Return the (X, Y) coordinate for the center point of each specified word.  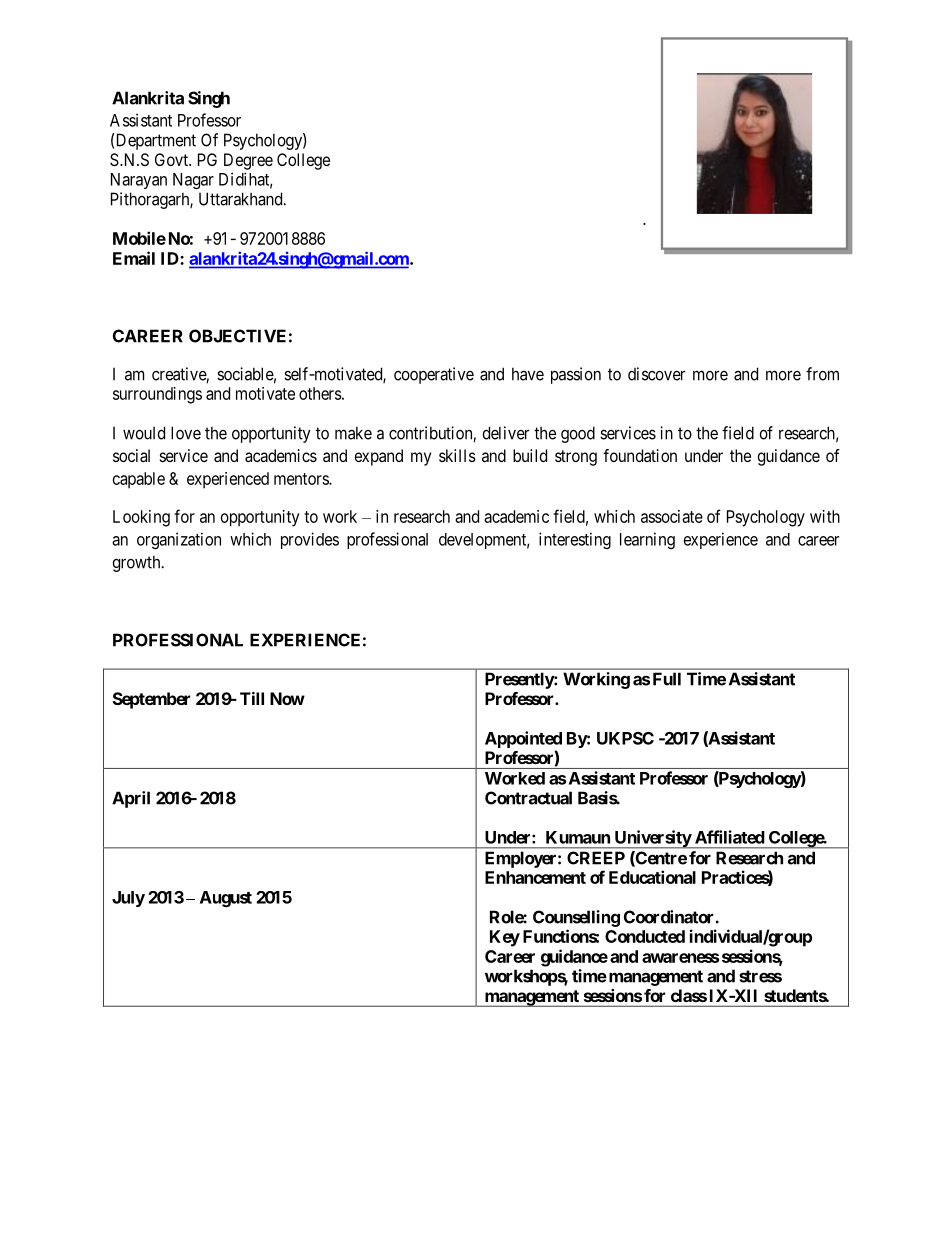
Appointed (523, 739)
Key (505, 938)
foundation (640, 455)
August (226, 899)
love (186, 433)
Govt (172, 159)
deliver (506, 433)
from (822, 374)
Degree (248, 161)
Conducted (645, 936)
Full (667, 679)
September (151, 700)
